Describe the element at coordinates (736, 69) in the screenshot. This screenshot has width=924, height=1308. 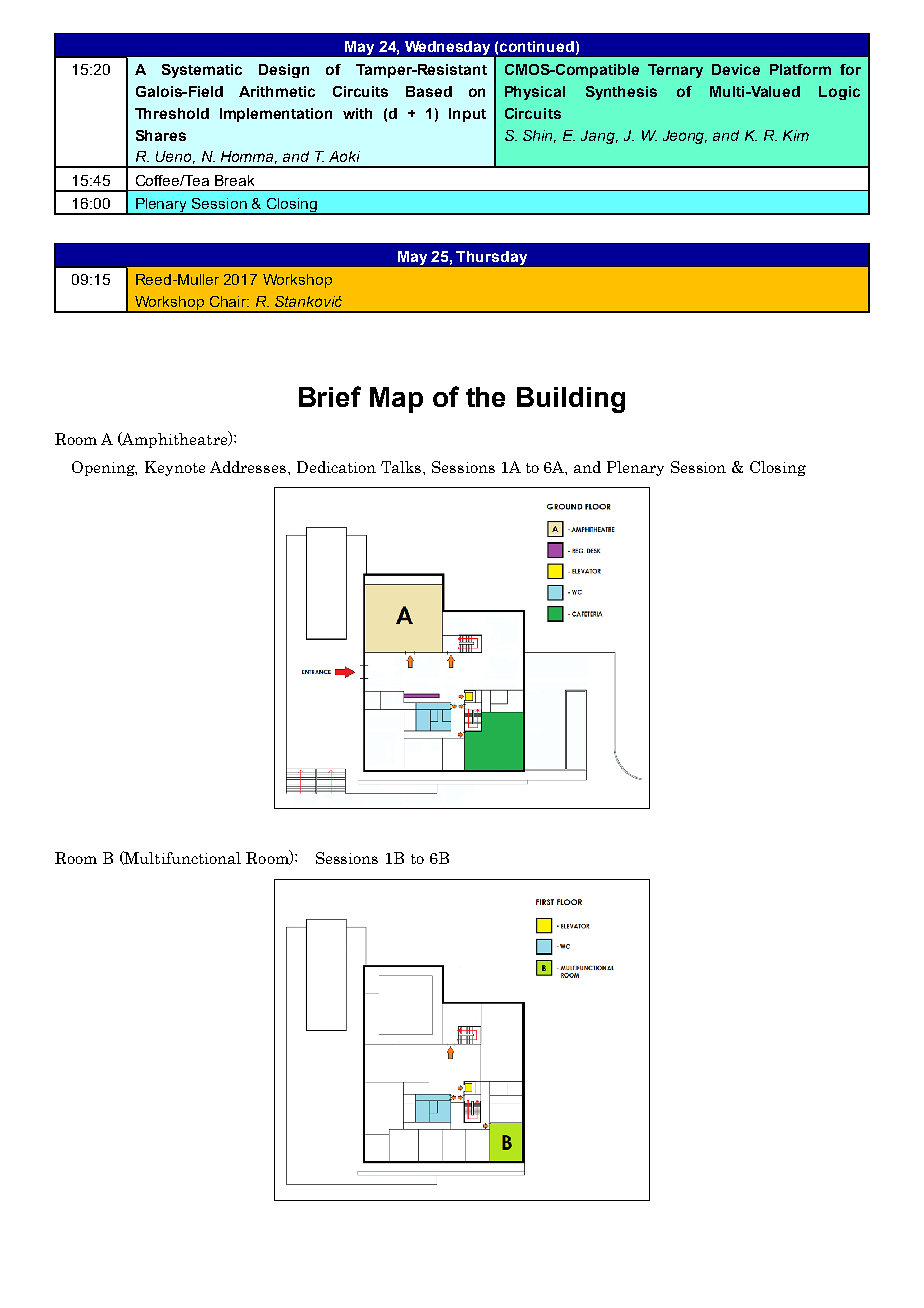
I see `Device` at that location.
